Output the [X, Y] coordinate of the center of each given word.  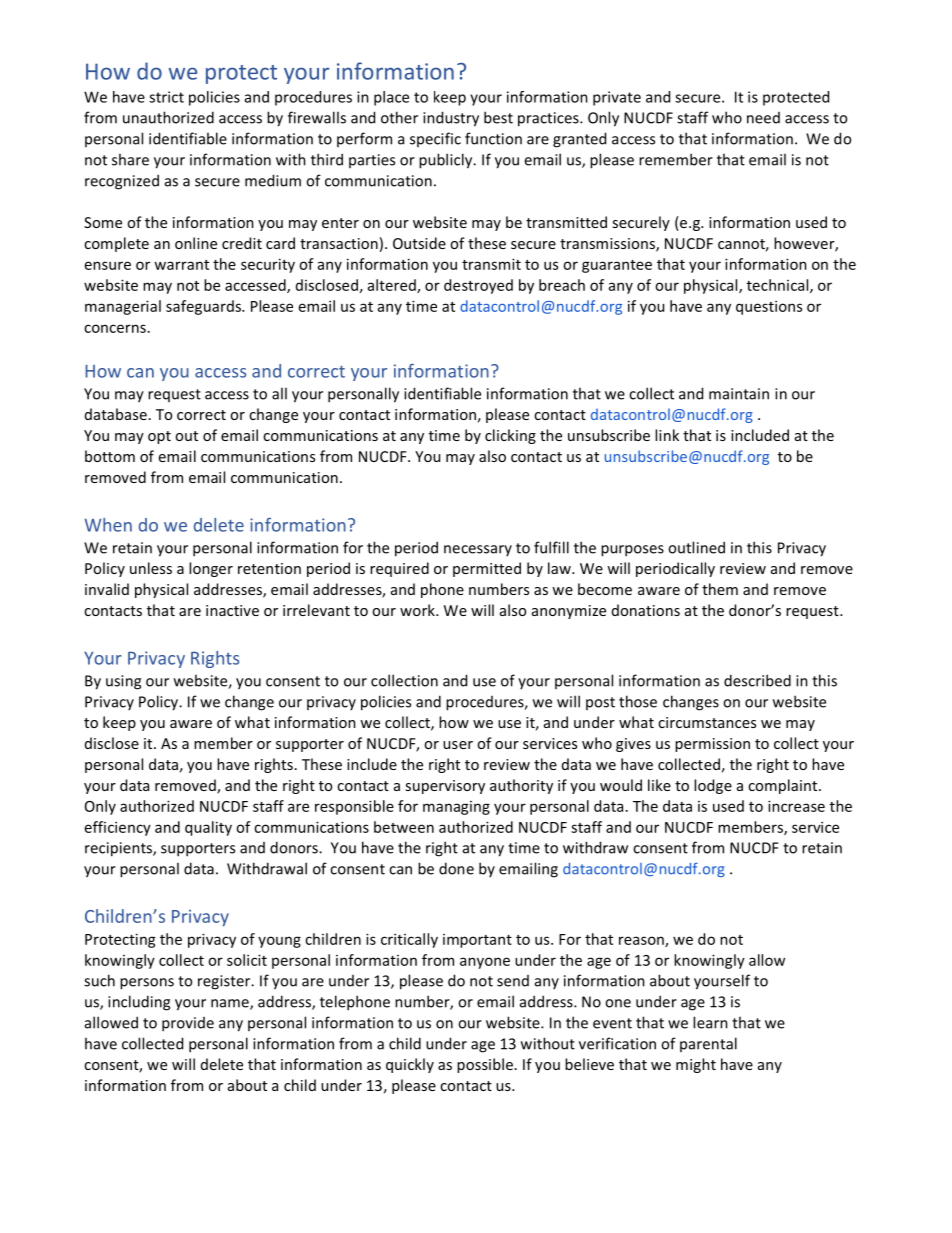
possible [485, 1065]
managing [456, 808]
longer [211, 569]
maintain [739, 394]
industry [451, 119]
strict [166, 97]
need [763, 118]
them [720, 589]
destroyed [478, 286]
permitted [487, 569]
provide [188, 1024]
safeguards [204, 307]
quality [208, 828]
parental [708, 1044]
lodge [713, 786]
